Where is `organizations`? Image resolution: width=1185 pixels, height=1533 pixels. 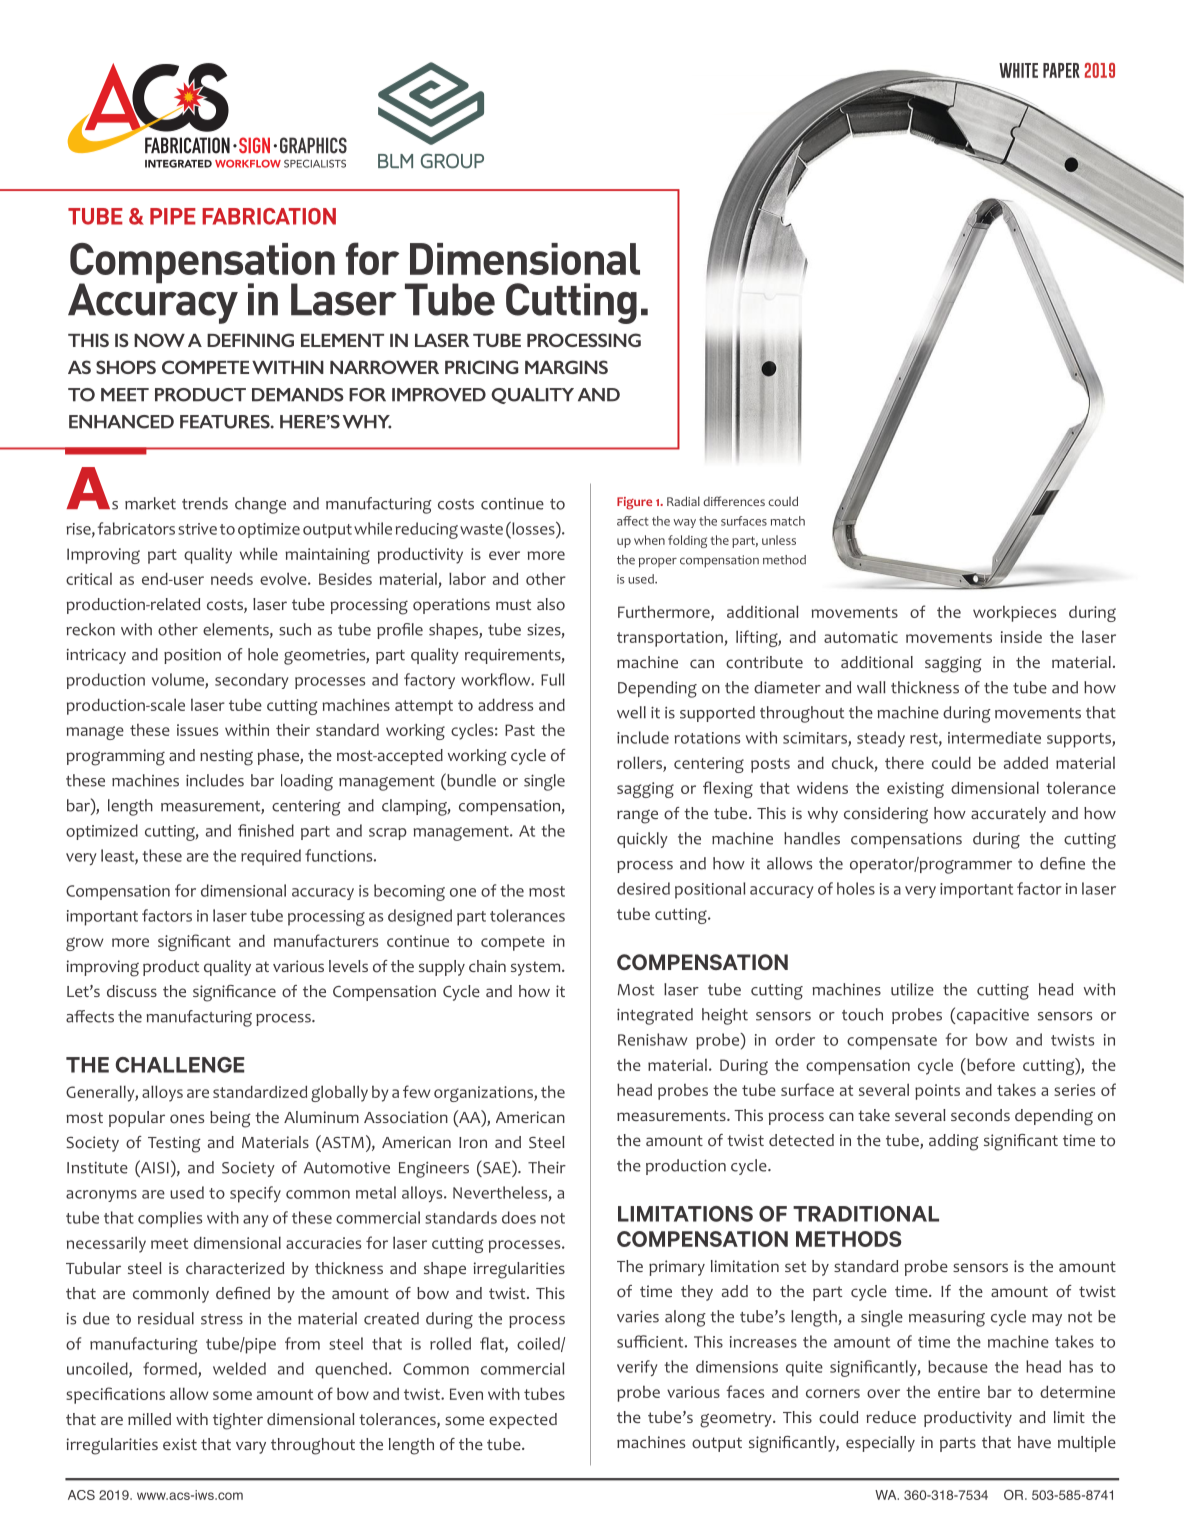
organizations is located at coordinates (484, 1094).
